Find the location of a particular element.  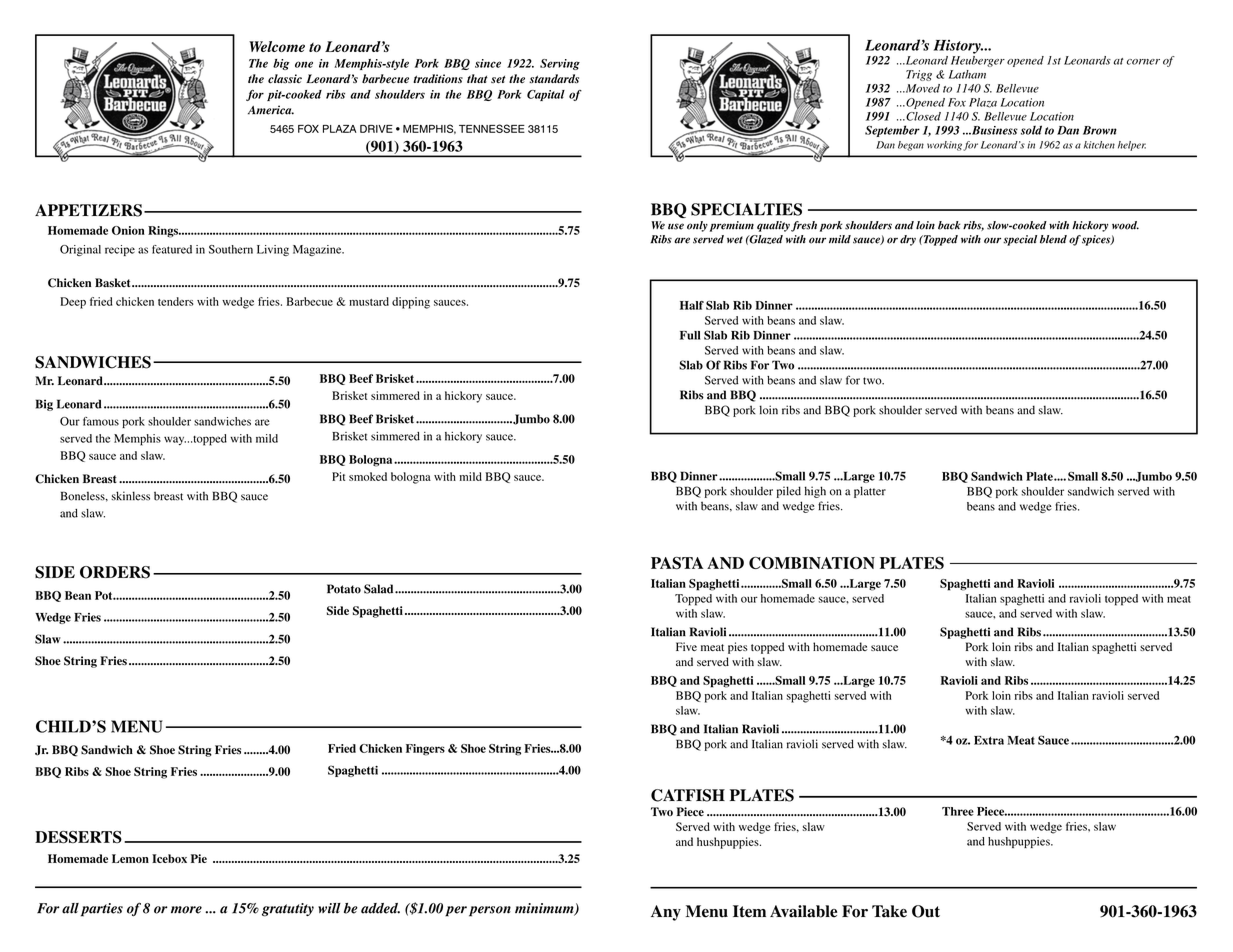

Latham is located at coordinates (967, 74).
